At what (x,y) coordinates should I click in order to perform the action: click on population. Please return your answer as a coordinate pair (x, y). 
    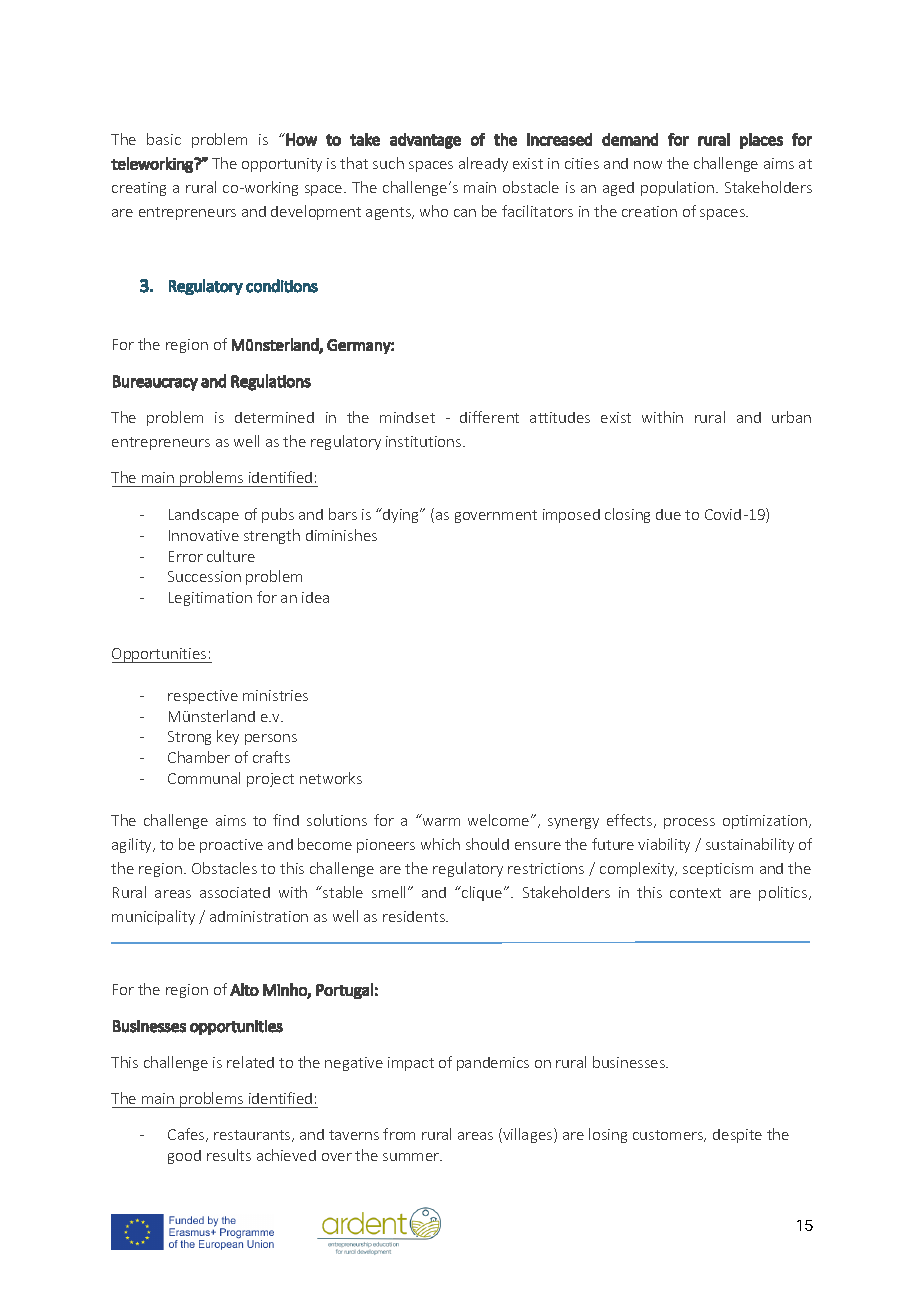
    Looking at the image, I should click on (677, 188).
